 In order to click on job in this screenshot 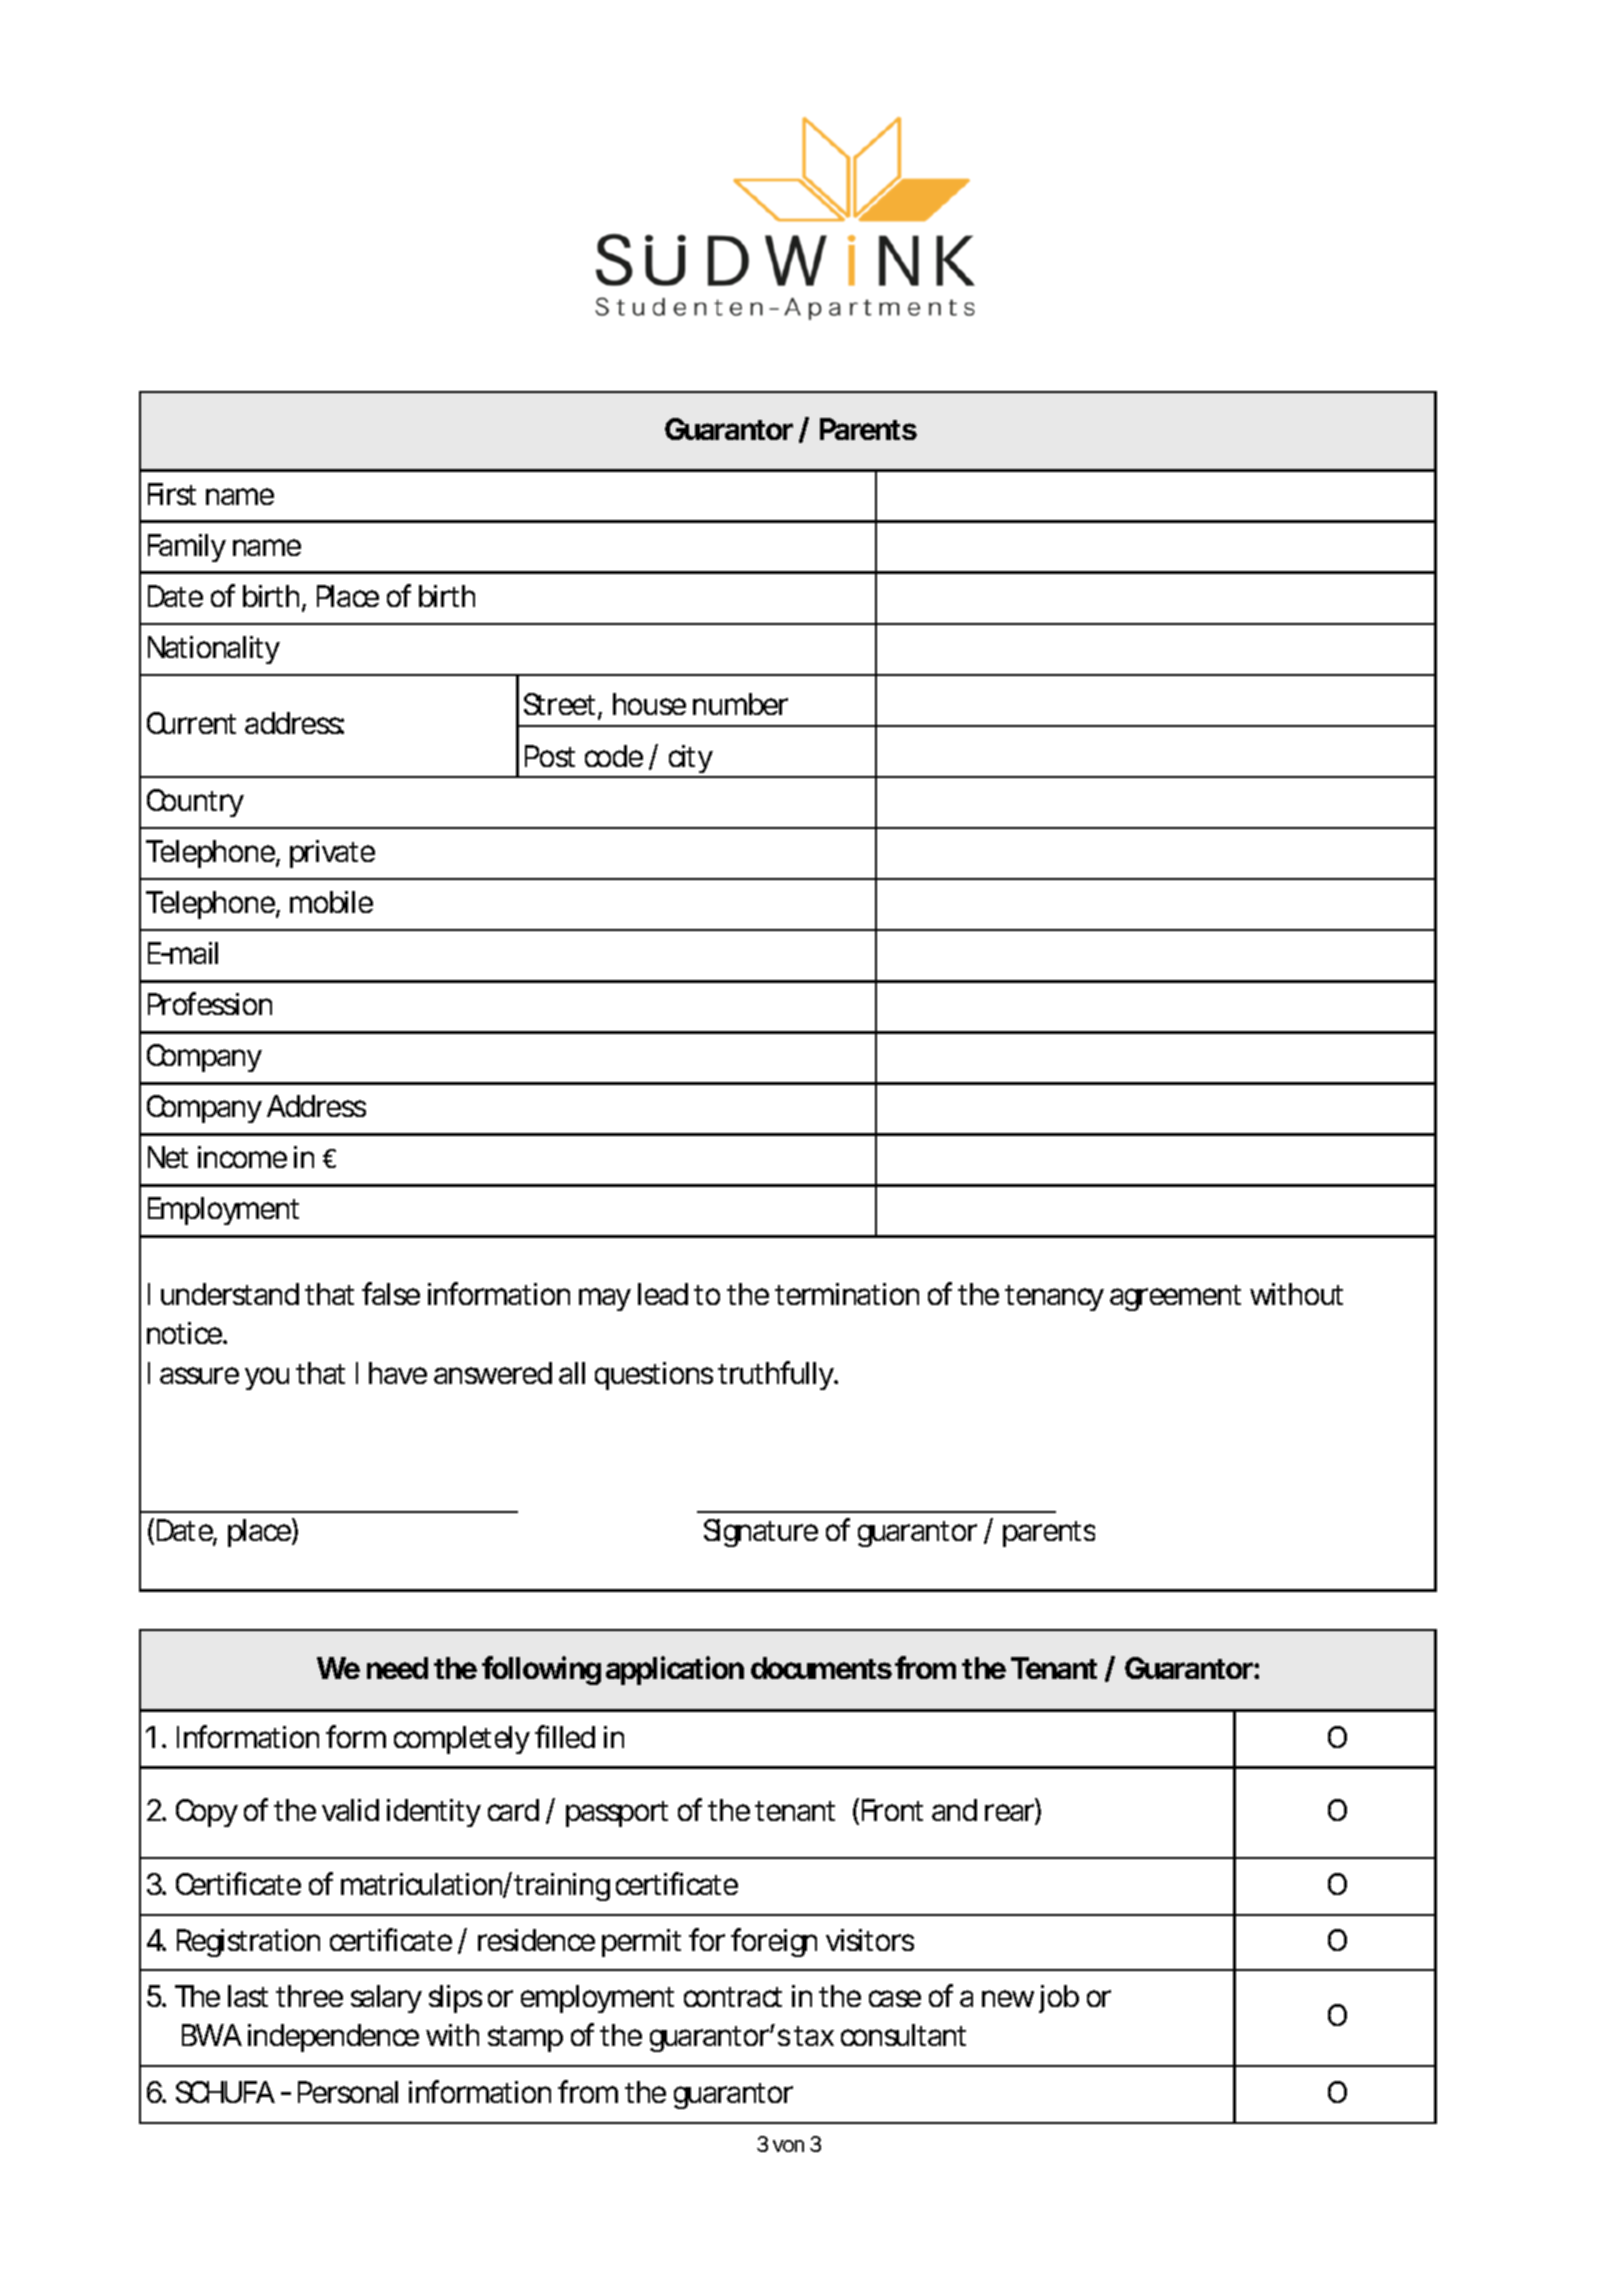, I will do `click(1059, 1999)`.
